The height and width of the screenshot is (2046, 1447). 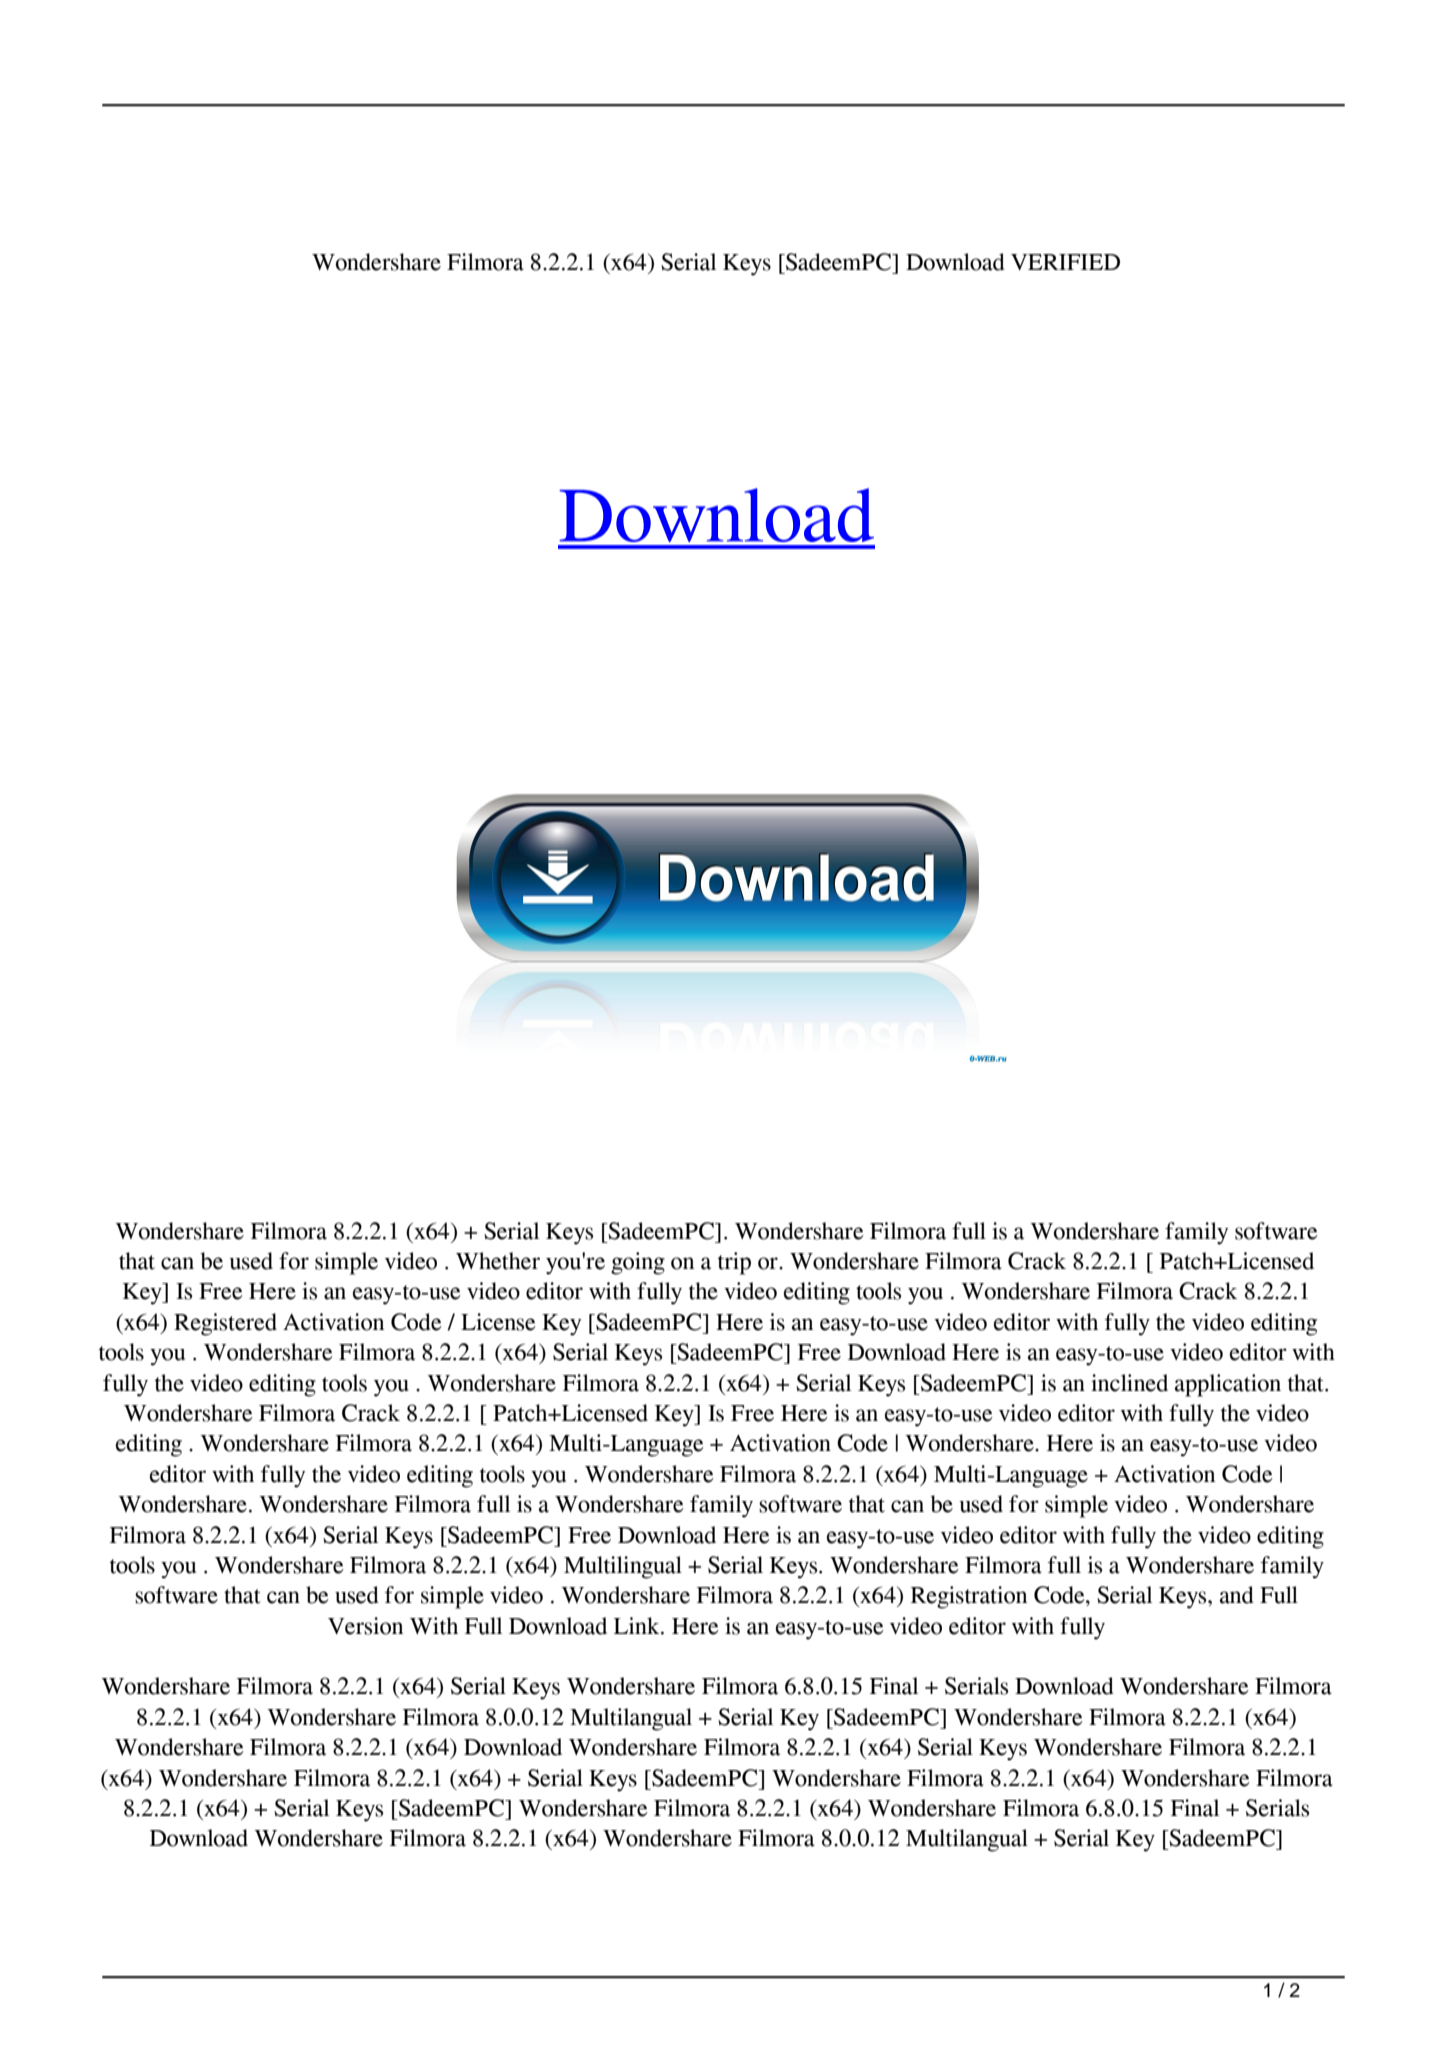 What do you see at coordinates (1065, 262) in the screenshot?
I see `VERIFIED` at bounding box center [1065, 262].
